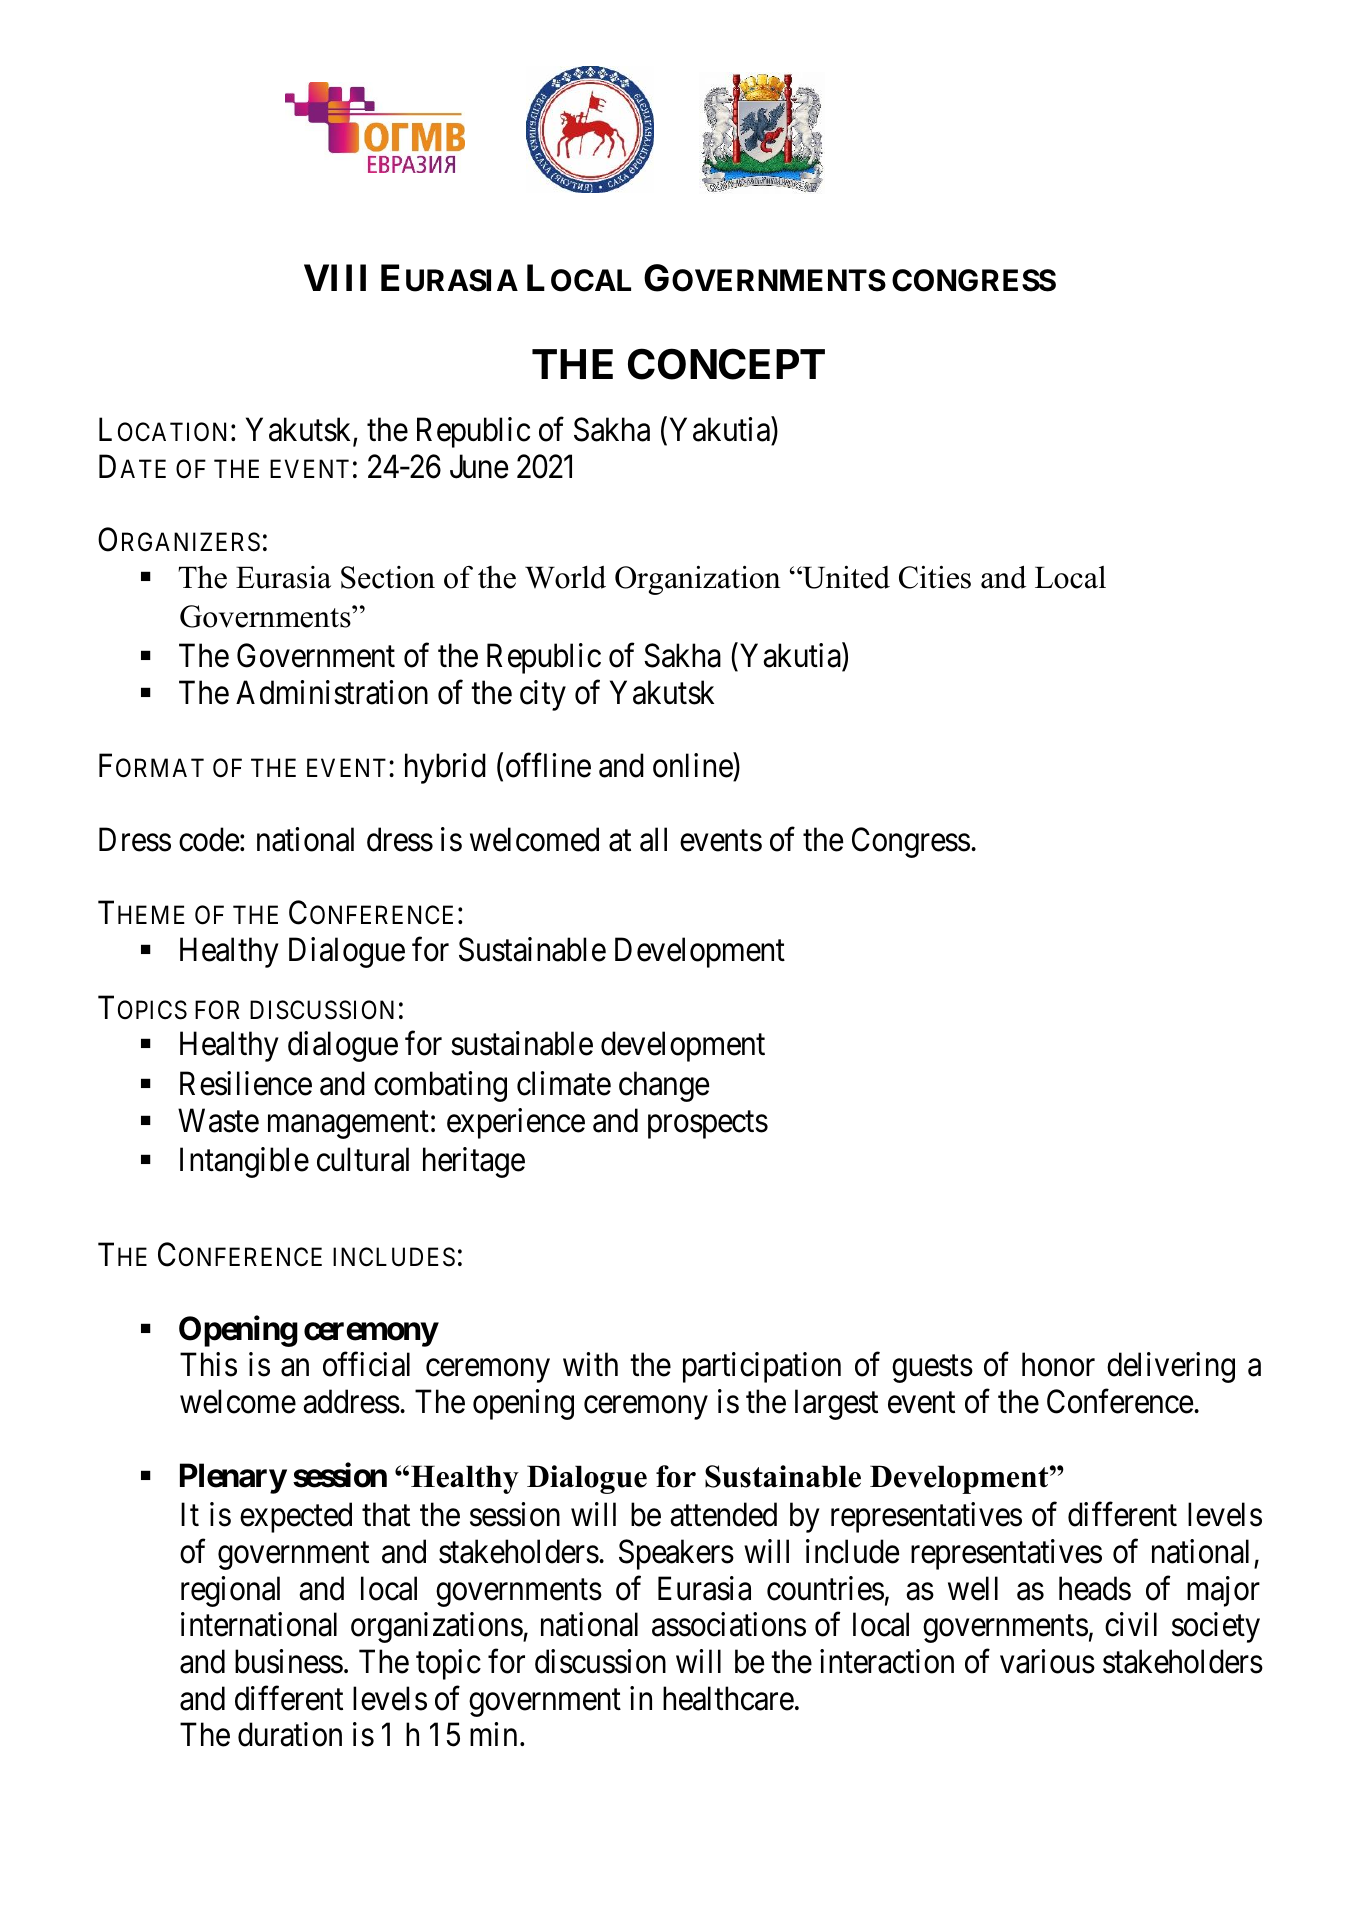 The height and width of the screenshot is (1920, 1358). I want to click on duration, so click(290, 1734).
